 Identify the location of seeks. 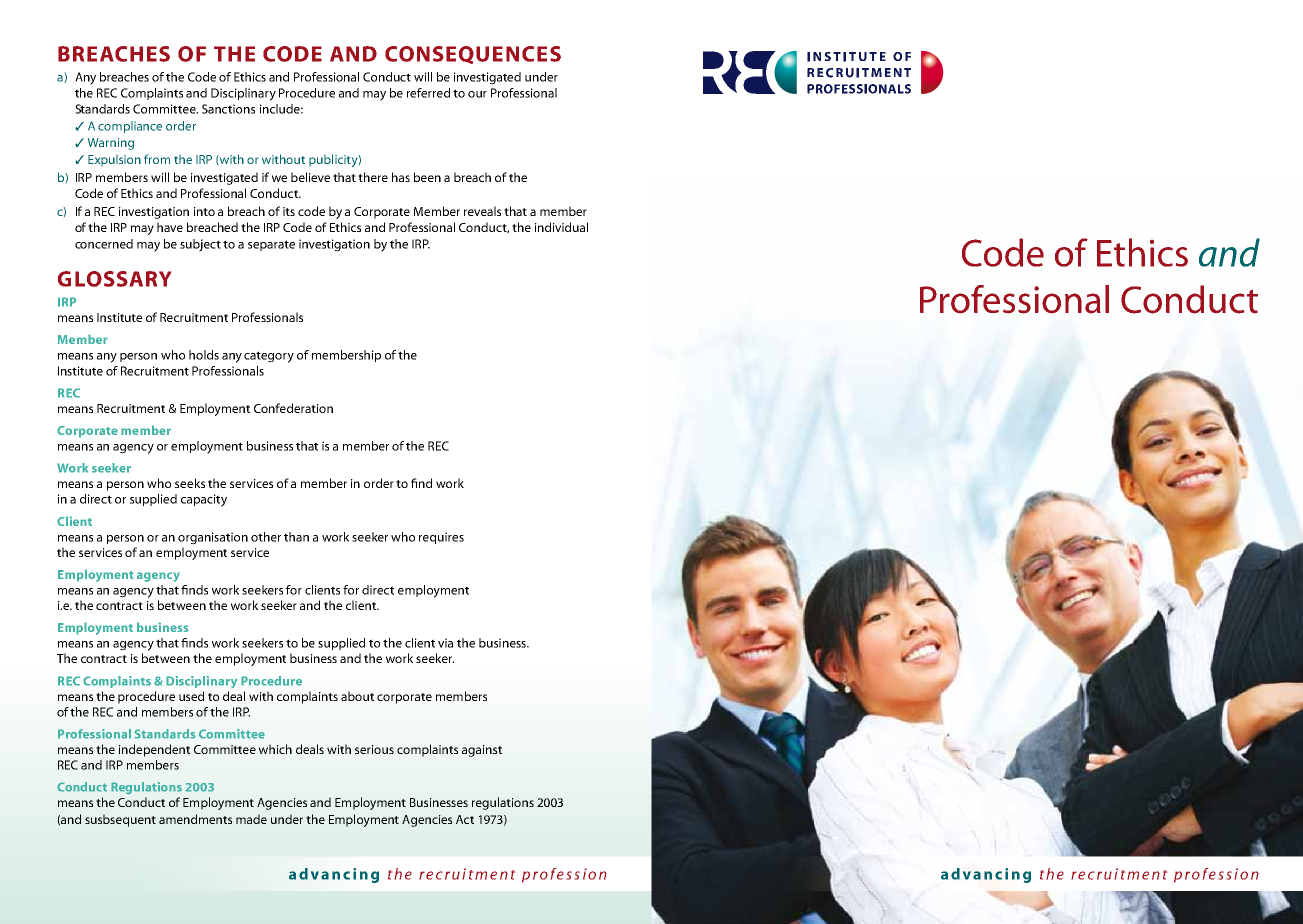
(190, 483).
